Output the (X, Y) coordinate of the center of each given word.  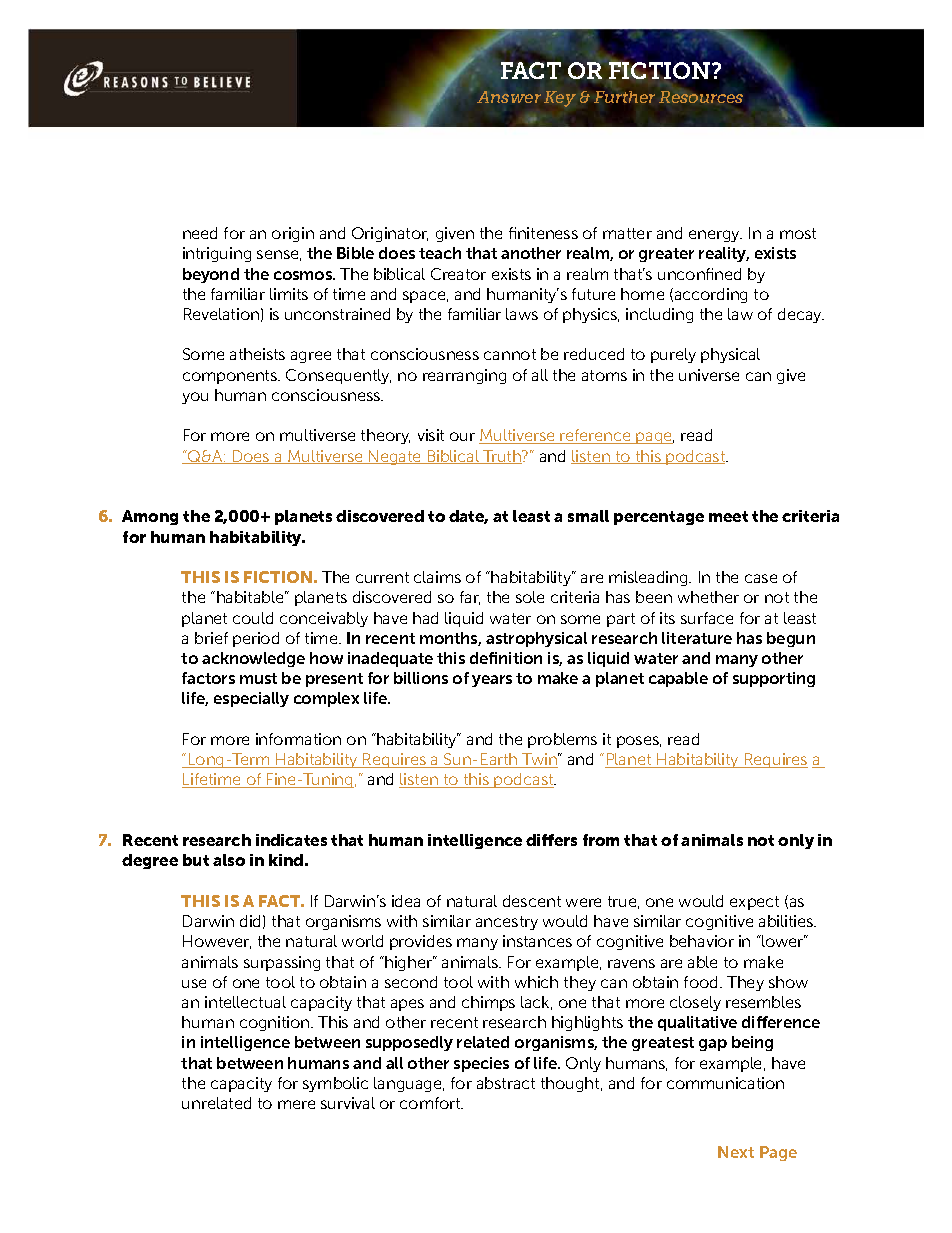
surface (707, 618)
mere (296, 1104)
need (200, 233)
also (229, 860)
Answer (509, 97)
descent (532, 901)
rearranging (464, 376)
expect (754, 903)
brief (211, 638)
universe (709, 375)
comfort (431, 1103)
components (231, 377)
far (470, 598)
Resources (701, 97)
